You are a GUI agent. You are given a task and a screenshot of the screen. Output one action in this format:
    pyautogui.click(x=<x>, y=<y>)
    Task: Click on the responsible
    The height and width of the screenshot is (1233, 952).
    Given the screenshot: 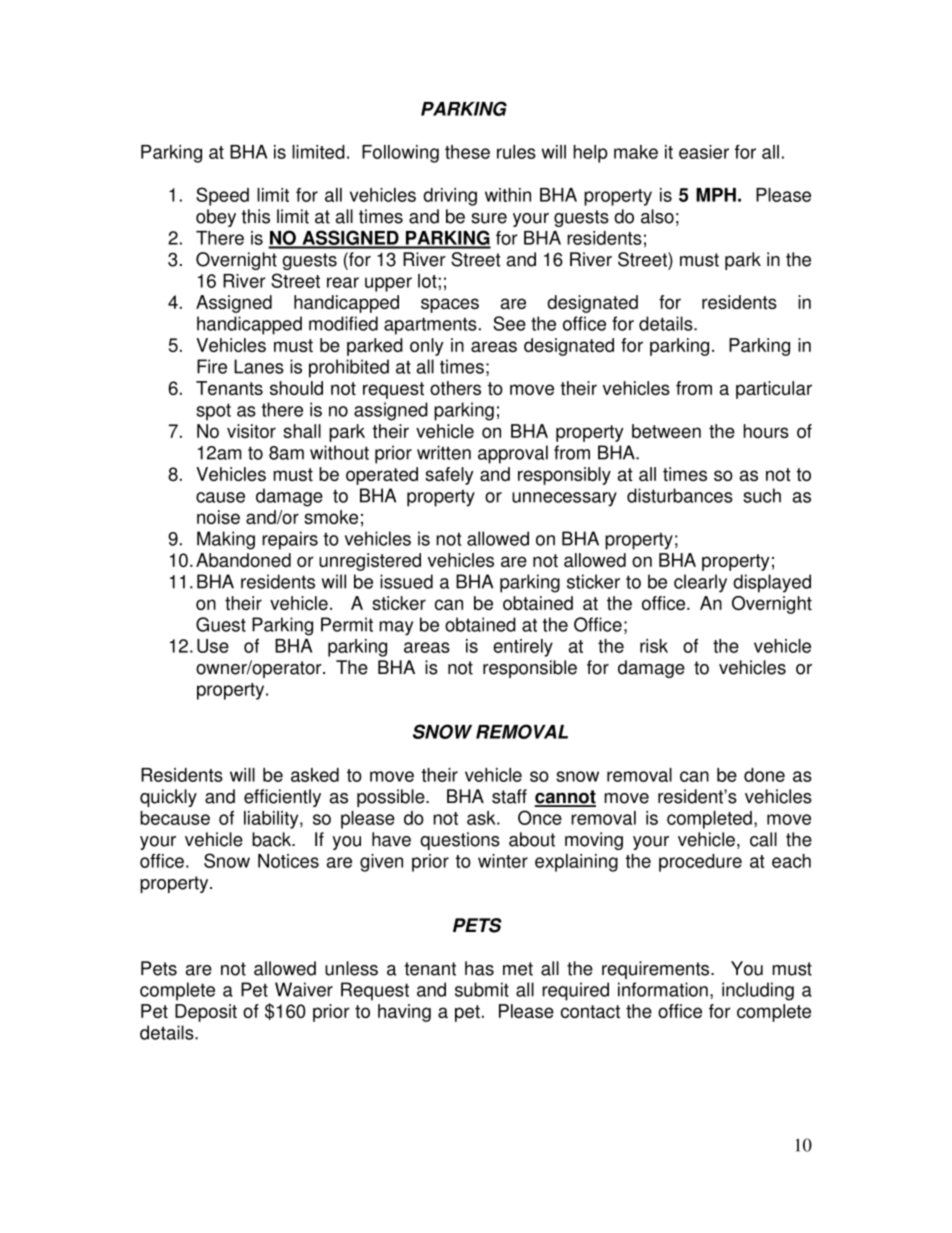 What is the action you would take?
    pyautogui.click(x=530, y=669)
